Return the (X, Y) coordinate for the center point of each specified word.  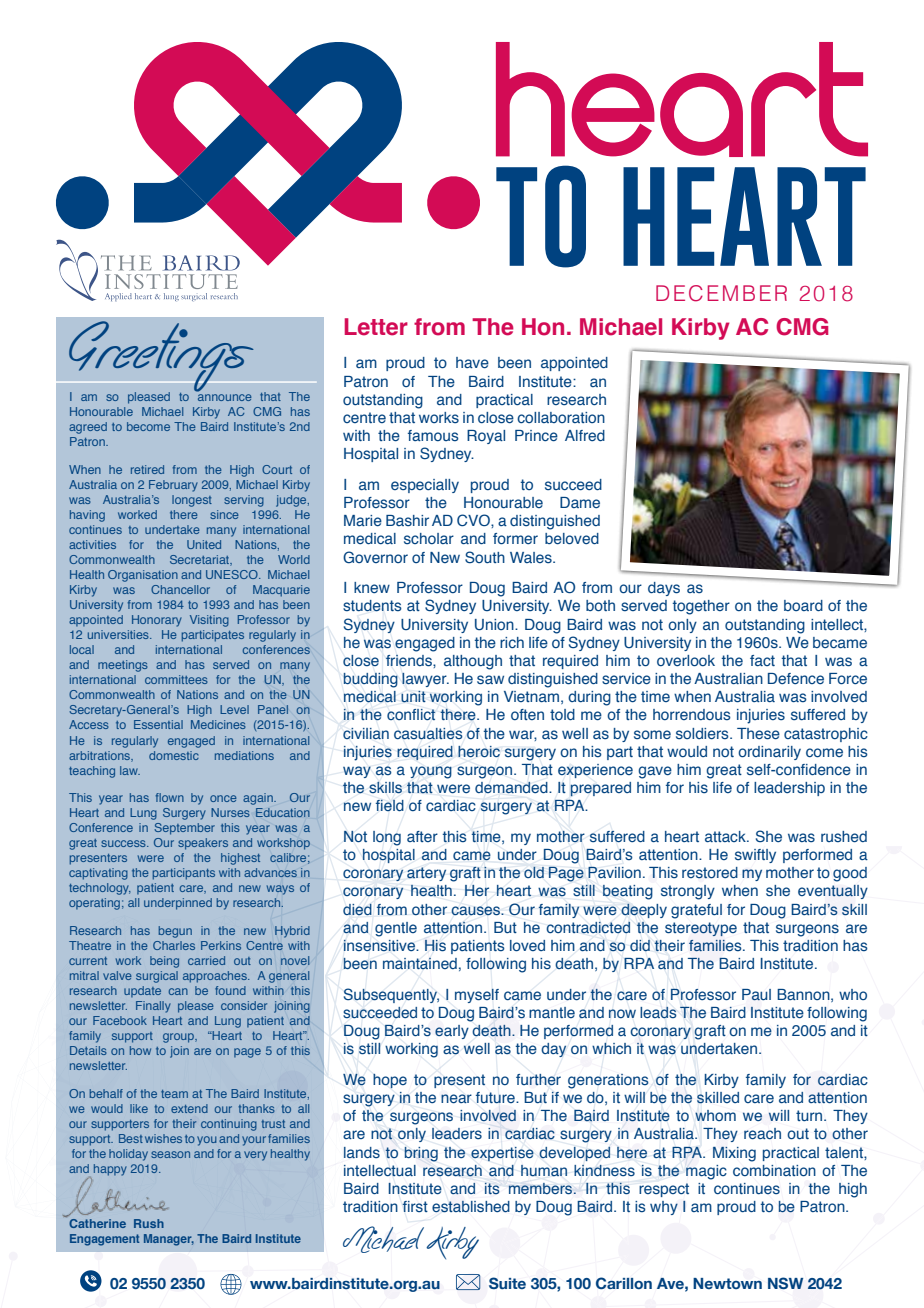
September (184, 829)
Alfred (585, 435)
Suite (507, 1283)
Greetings (161, 357)
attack (726, 836)
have (472, 362)
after (422, 836)
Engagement (104, 1240)
